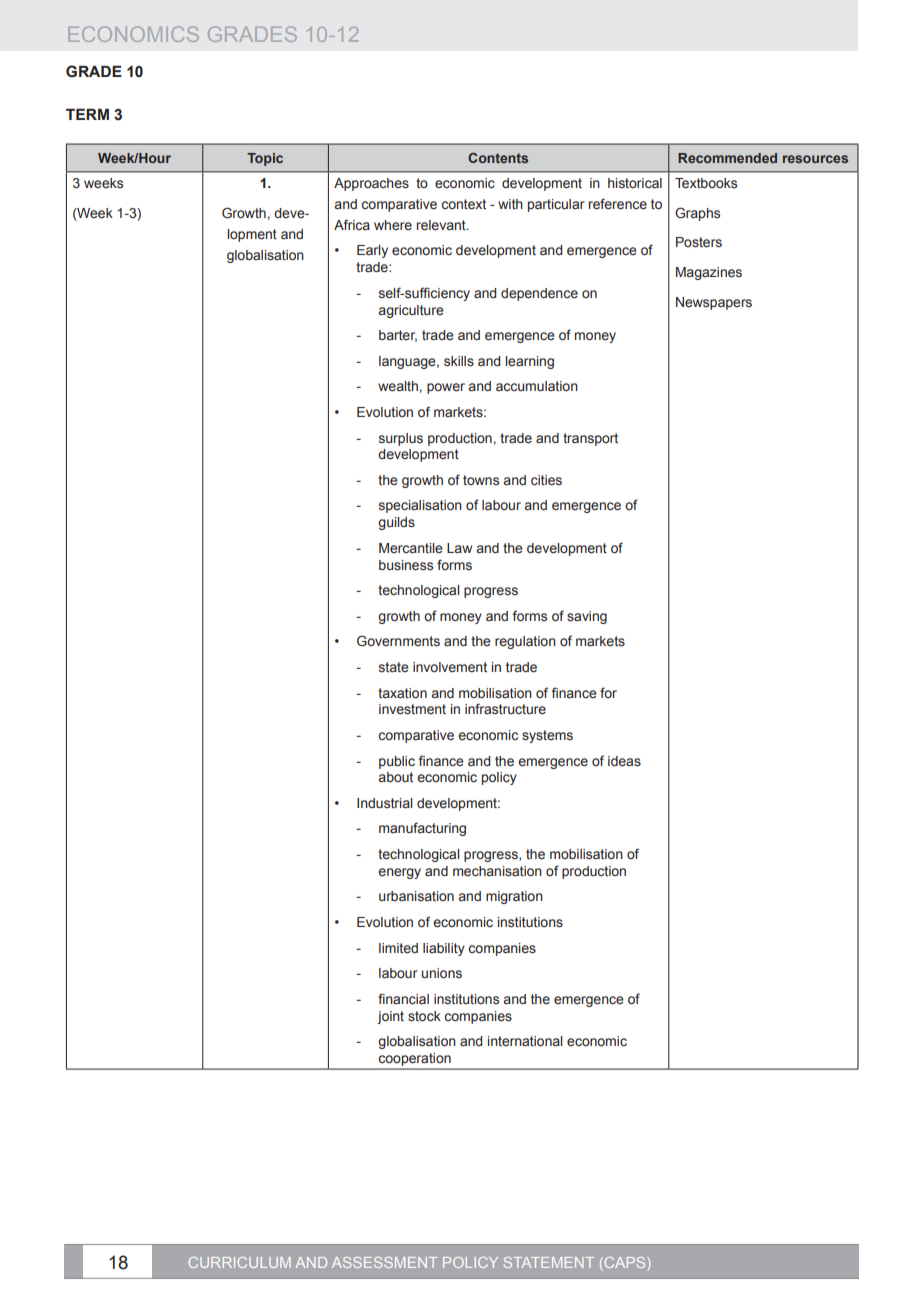  Describe the element at coordinates (398, 948) in the document. I see `limited` at that location.
